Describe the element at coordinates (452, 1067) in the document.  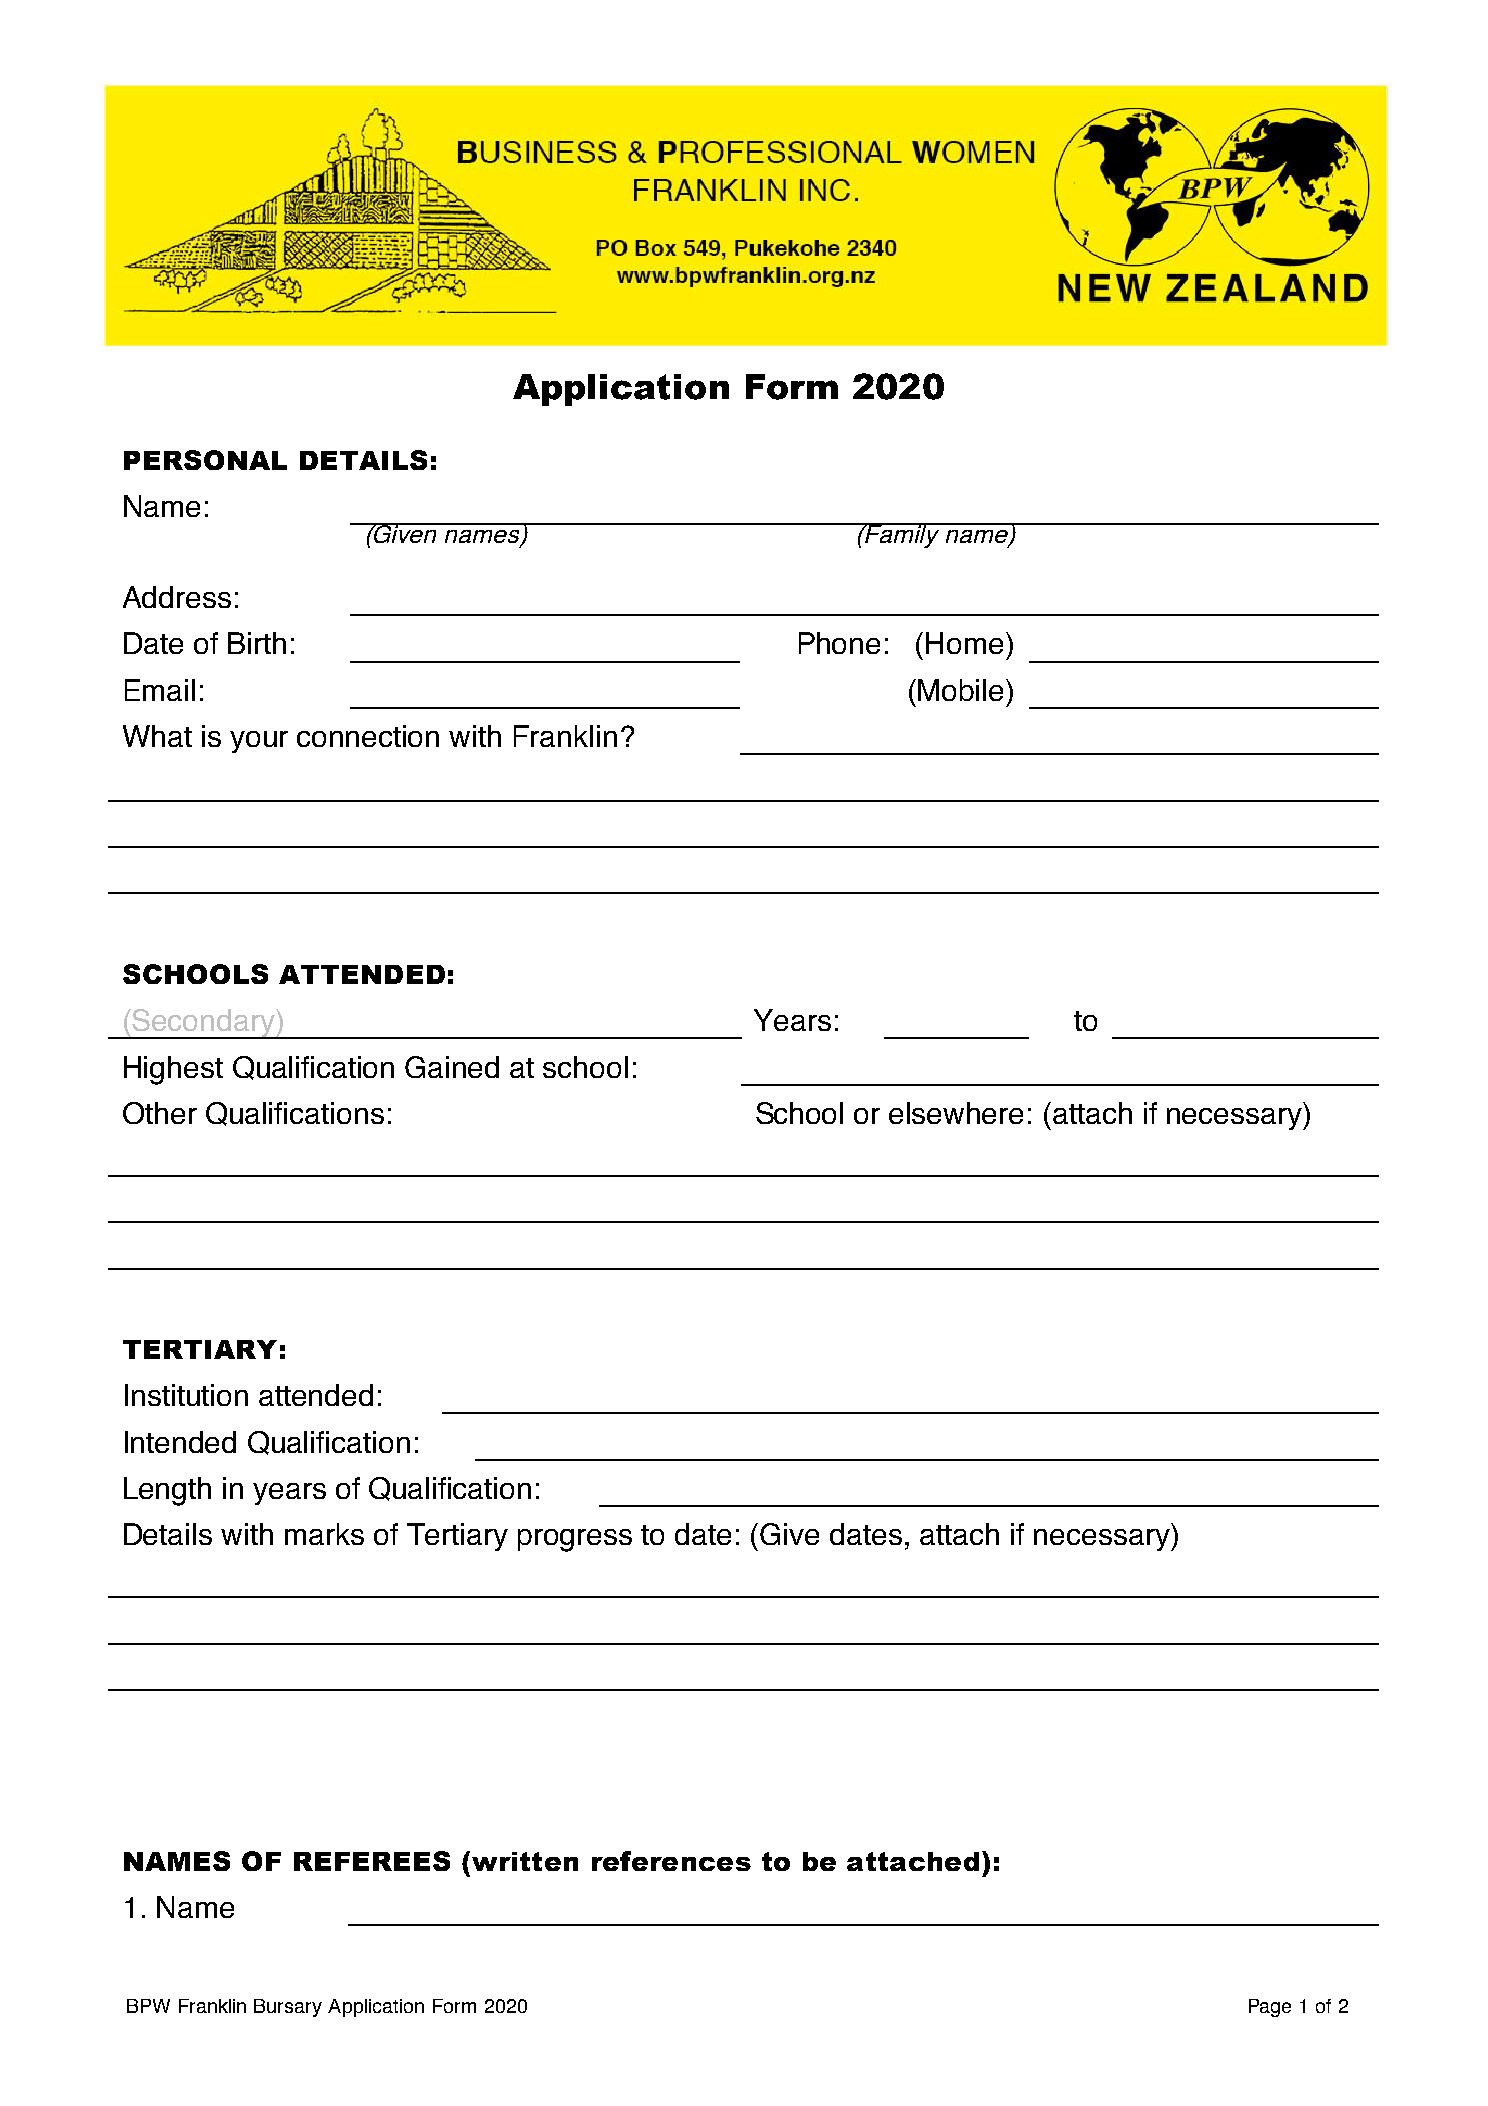
I see `Gained` at that location.
